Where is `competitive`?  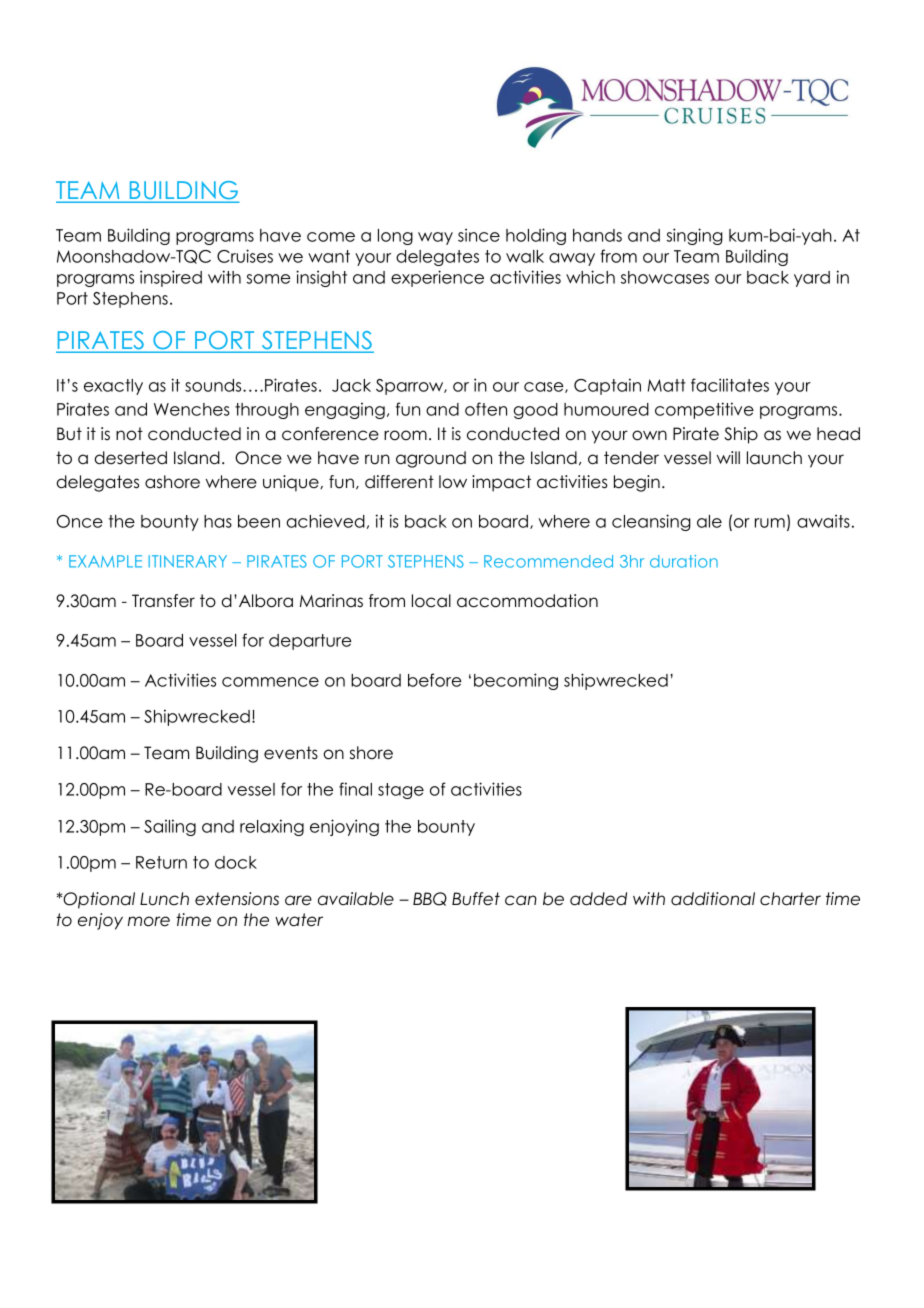
competitive is located at coordinates (704, 410).
